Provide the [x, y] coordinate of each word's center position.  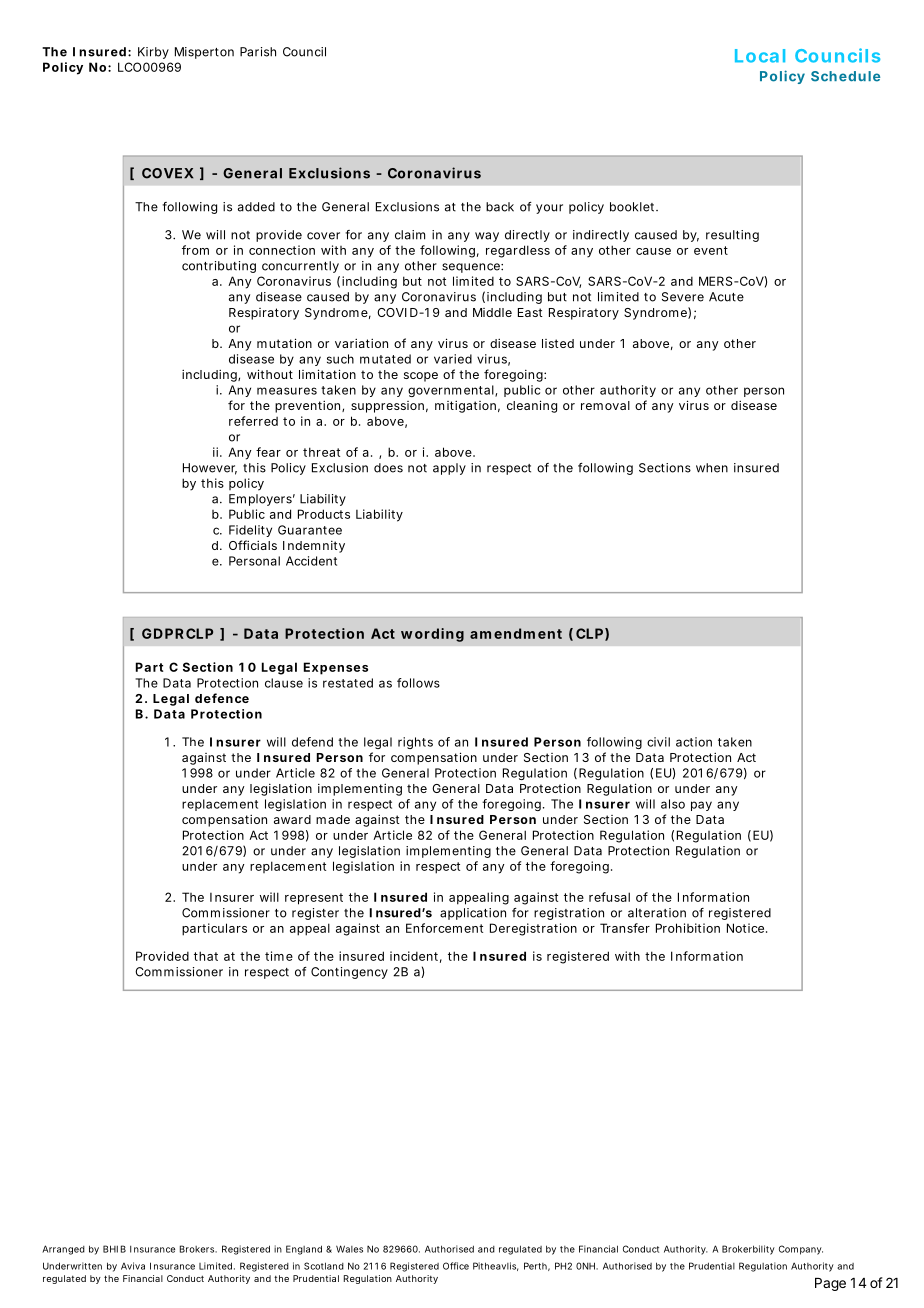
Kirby [153, 53]
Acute [726, 297]
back [500, 207]
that [206, 956]
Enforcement [444, 928]
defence [222, 698]
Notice [745, 928]
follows [418, 683]
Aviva [133, 1266]
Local [760, 56]
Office [456, 1266]
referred [253, 421]
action [694, 742]
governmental [452, 391]
